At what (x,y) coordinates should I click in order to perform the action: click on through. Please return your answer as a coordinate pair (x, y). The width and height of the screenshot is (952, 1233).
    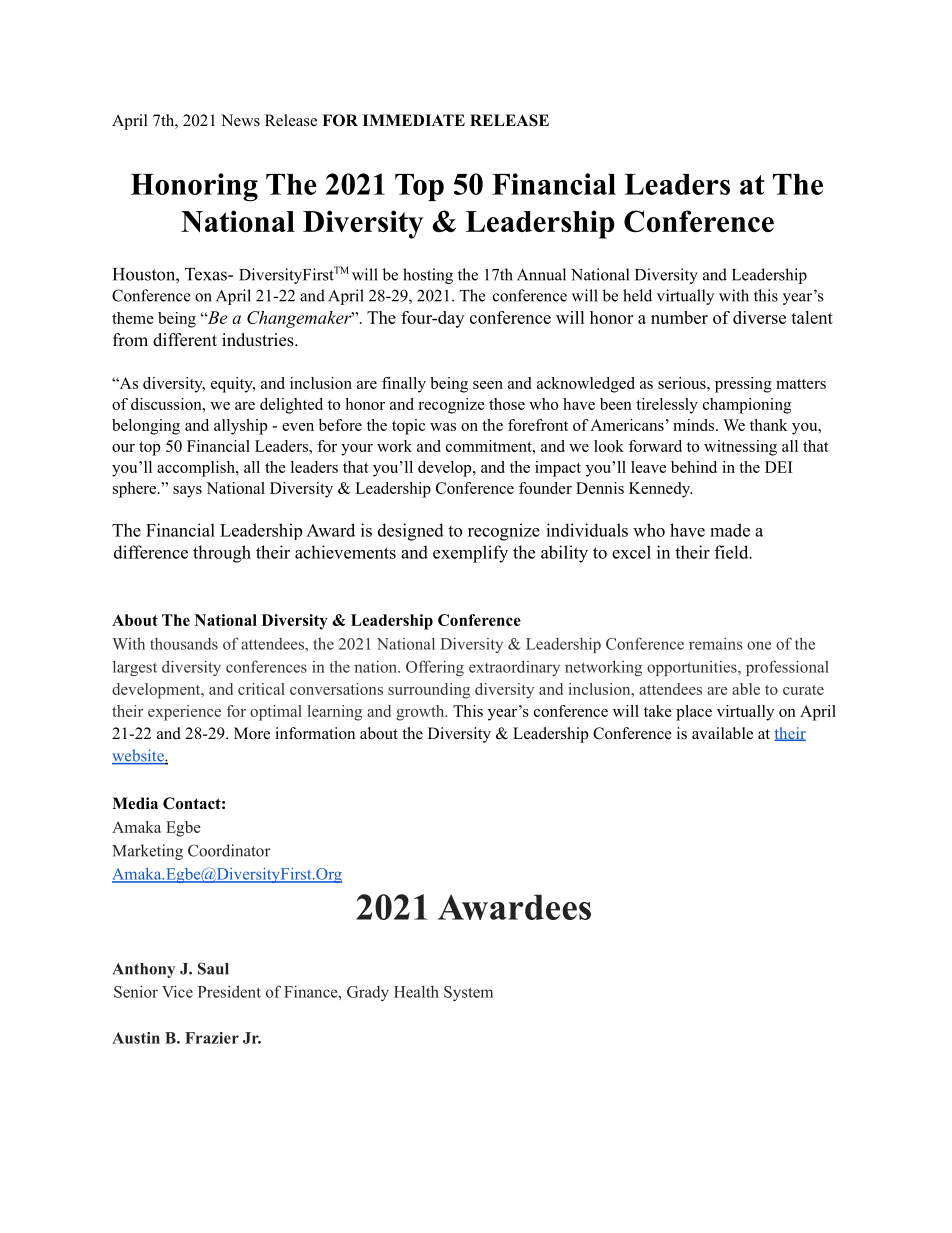
    Looking at the image, I should click on (222, 554).
